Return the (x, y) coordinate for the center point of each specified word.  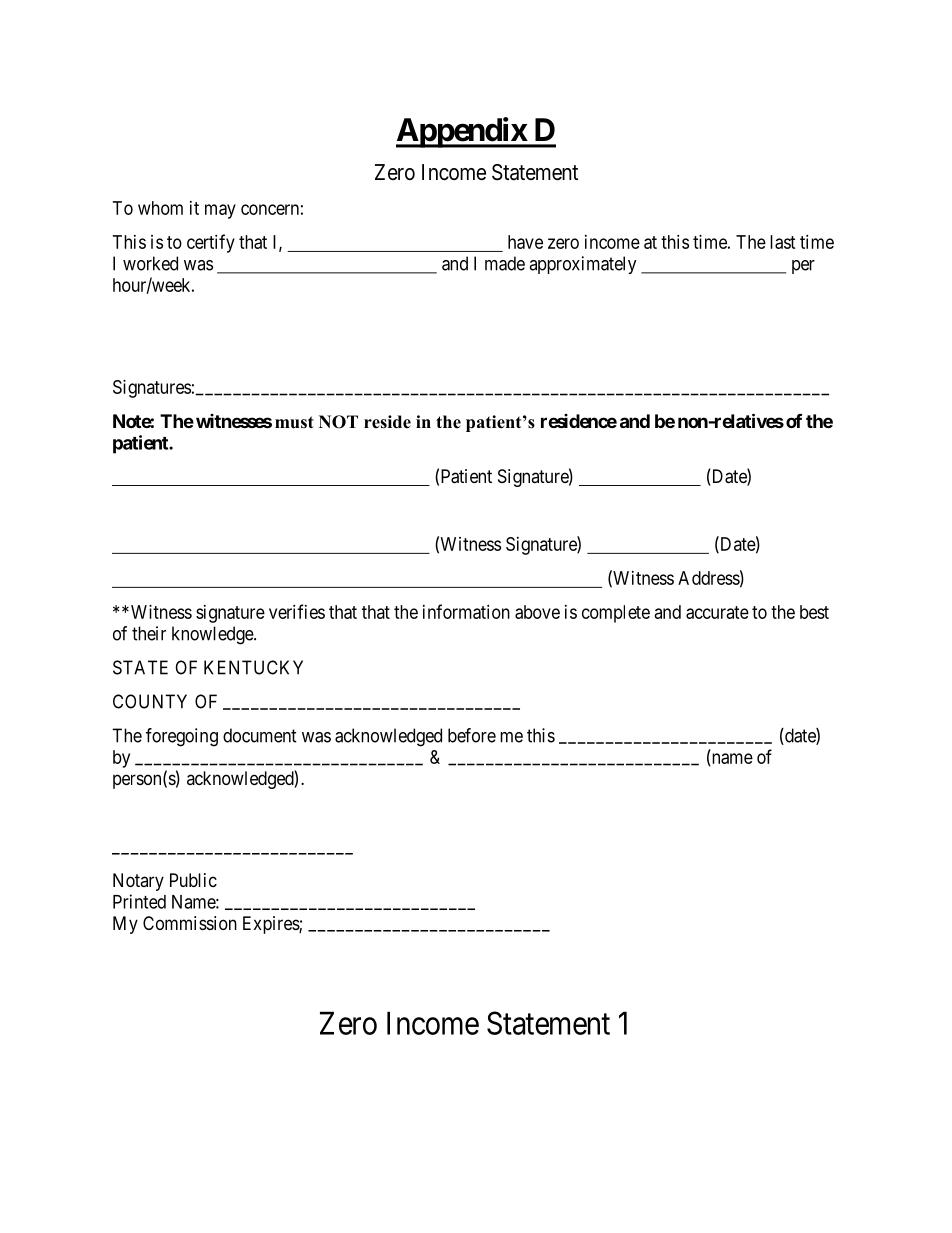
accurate (717, 612)
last (783, 242)
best (814, 612)
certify (211, 243)
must (294, 422)
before (472, 735)
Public (193, 880)
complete (616, 614)
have (525, 242)
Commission (190, 923)
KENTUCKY (253, 667)
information (466, 611)
